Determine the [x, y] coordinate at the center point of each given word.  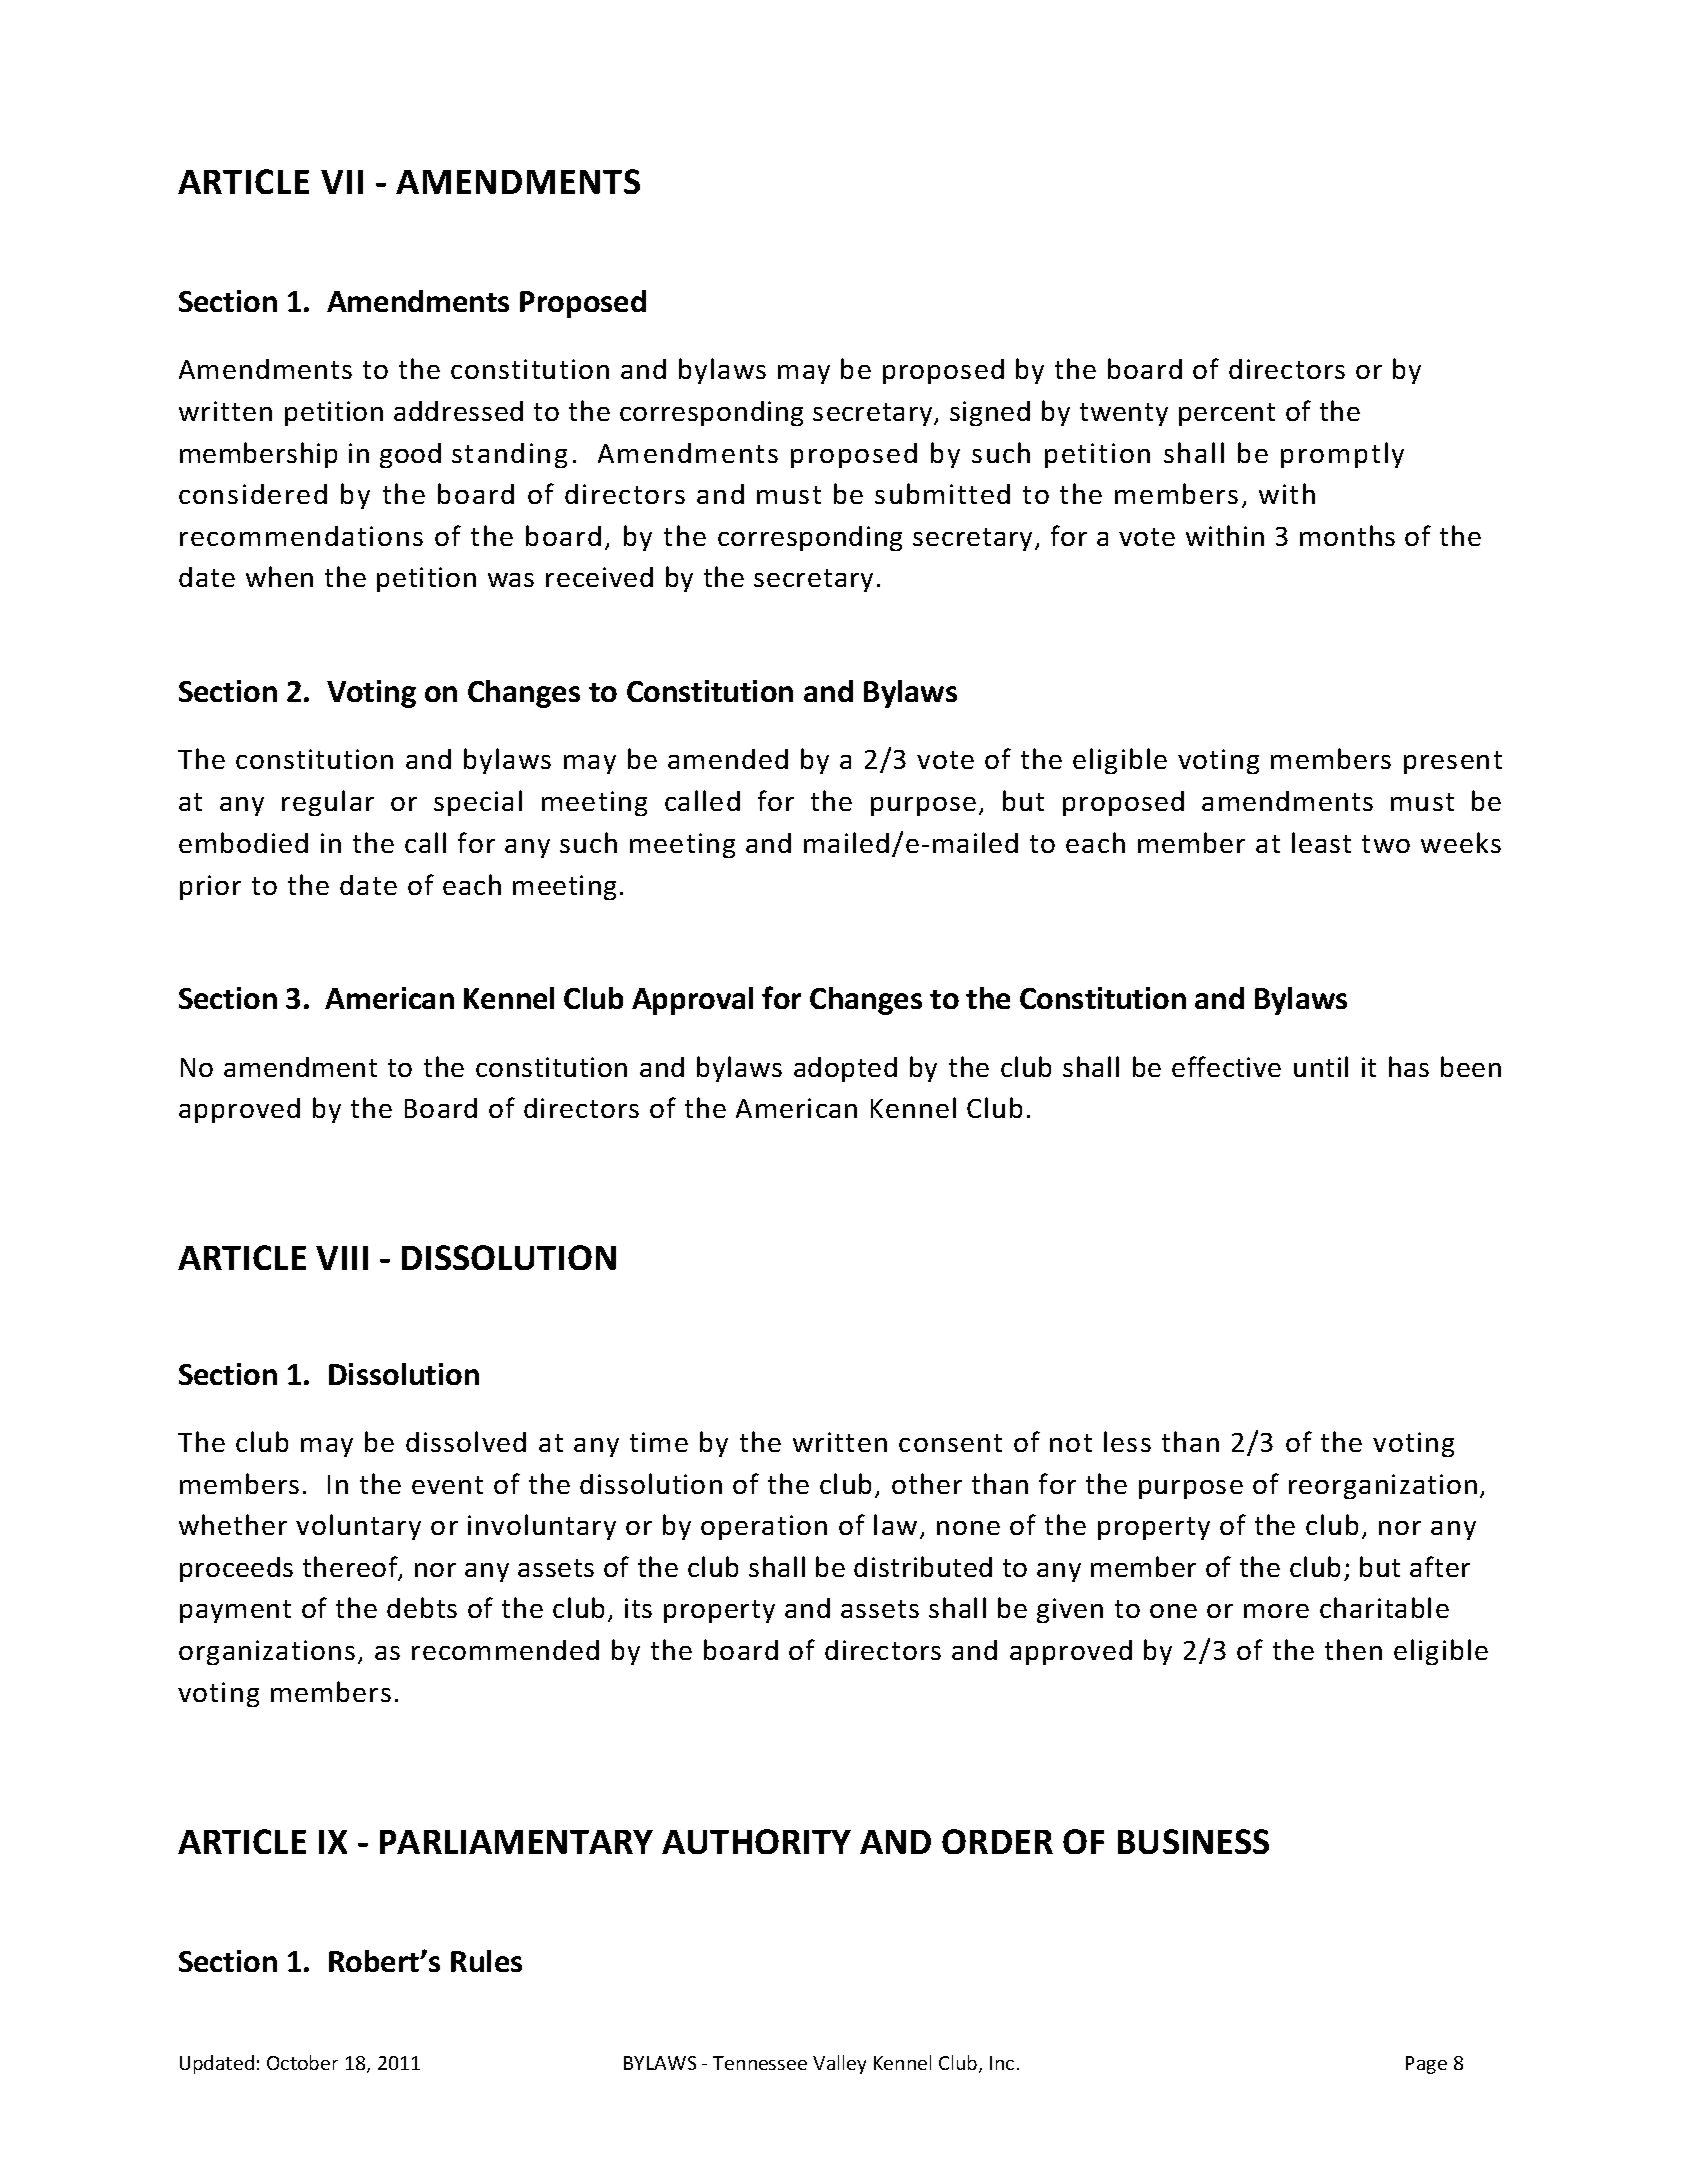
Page [1426, 2065]
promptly [1342, 455]
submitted [942, 493]
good [410, 455]
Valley [839, 2064]
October [302, 2062]
